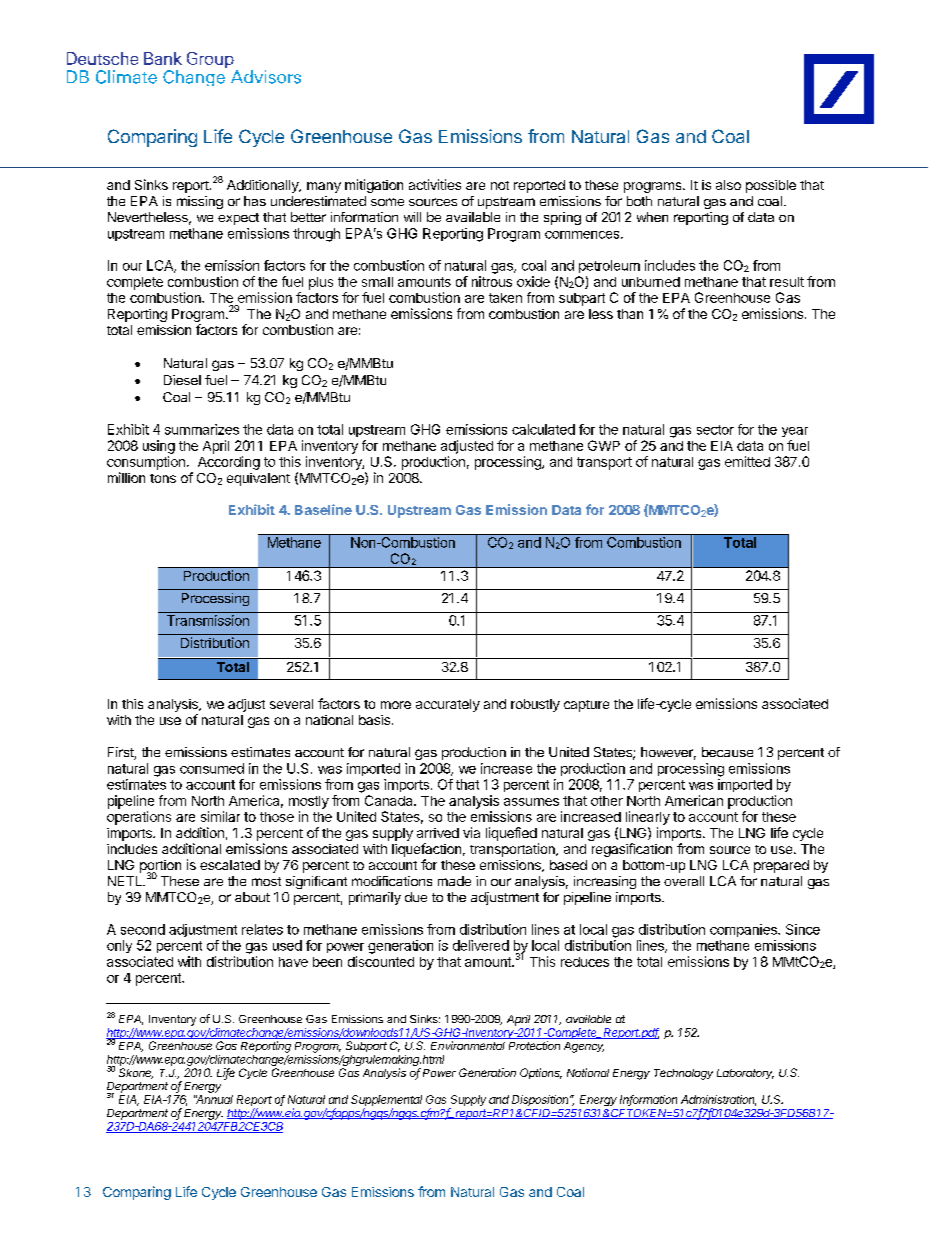 The height and width of the screenshot is (1233, 952). Describe the element at coordinates (435, 184) in the screenshot. I see `activities` at that location.
